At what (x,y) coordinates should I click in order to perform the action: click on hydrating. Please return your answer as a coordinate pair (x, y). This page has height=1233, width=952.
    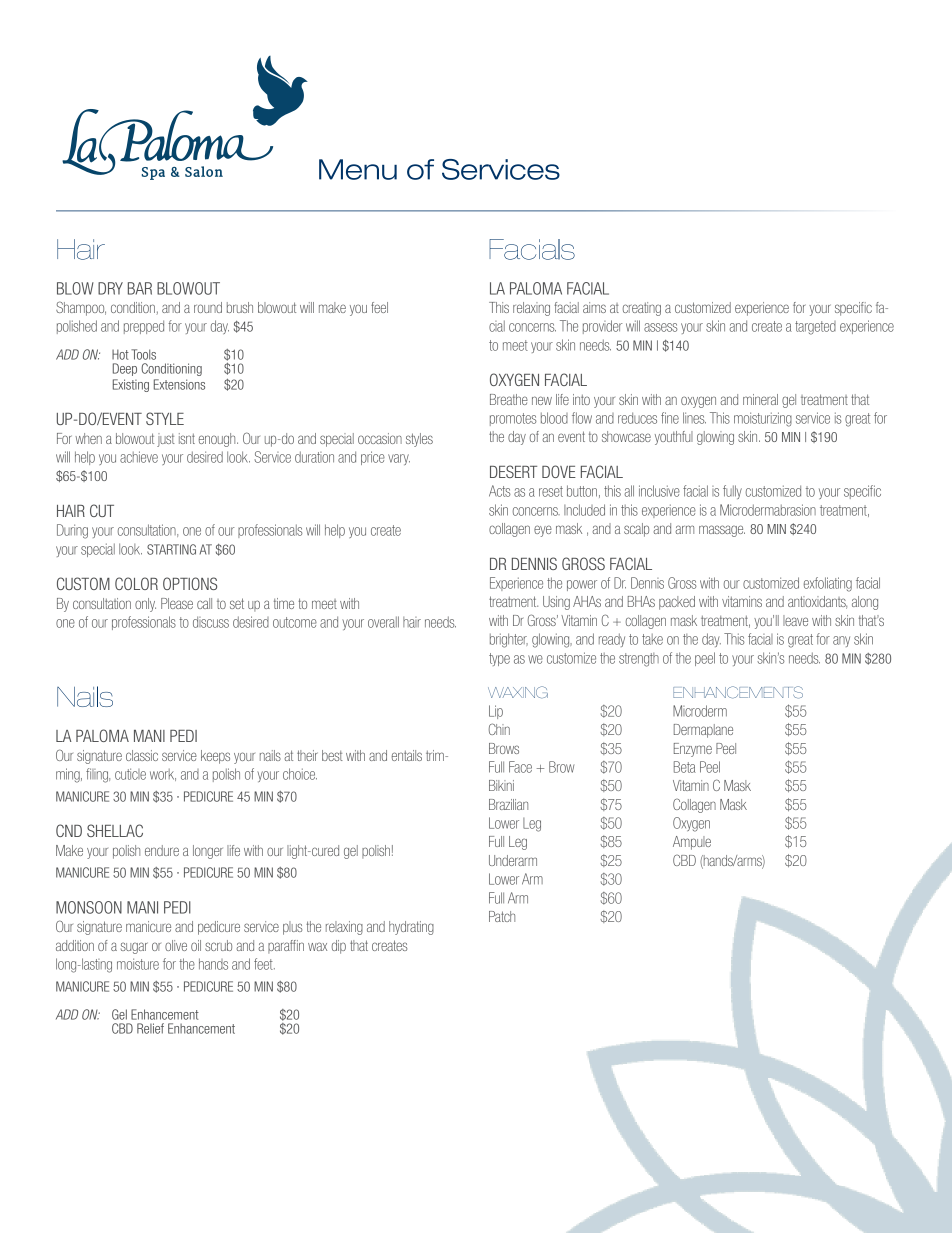
    Looking at the image, I should click on (411, 928).
